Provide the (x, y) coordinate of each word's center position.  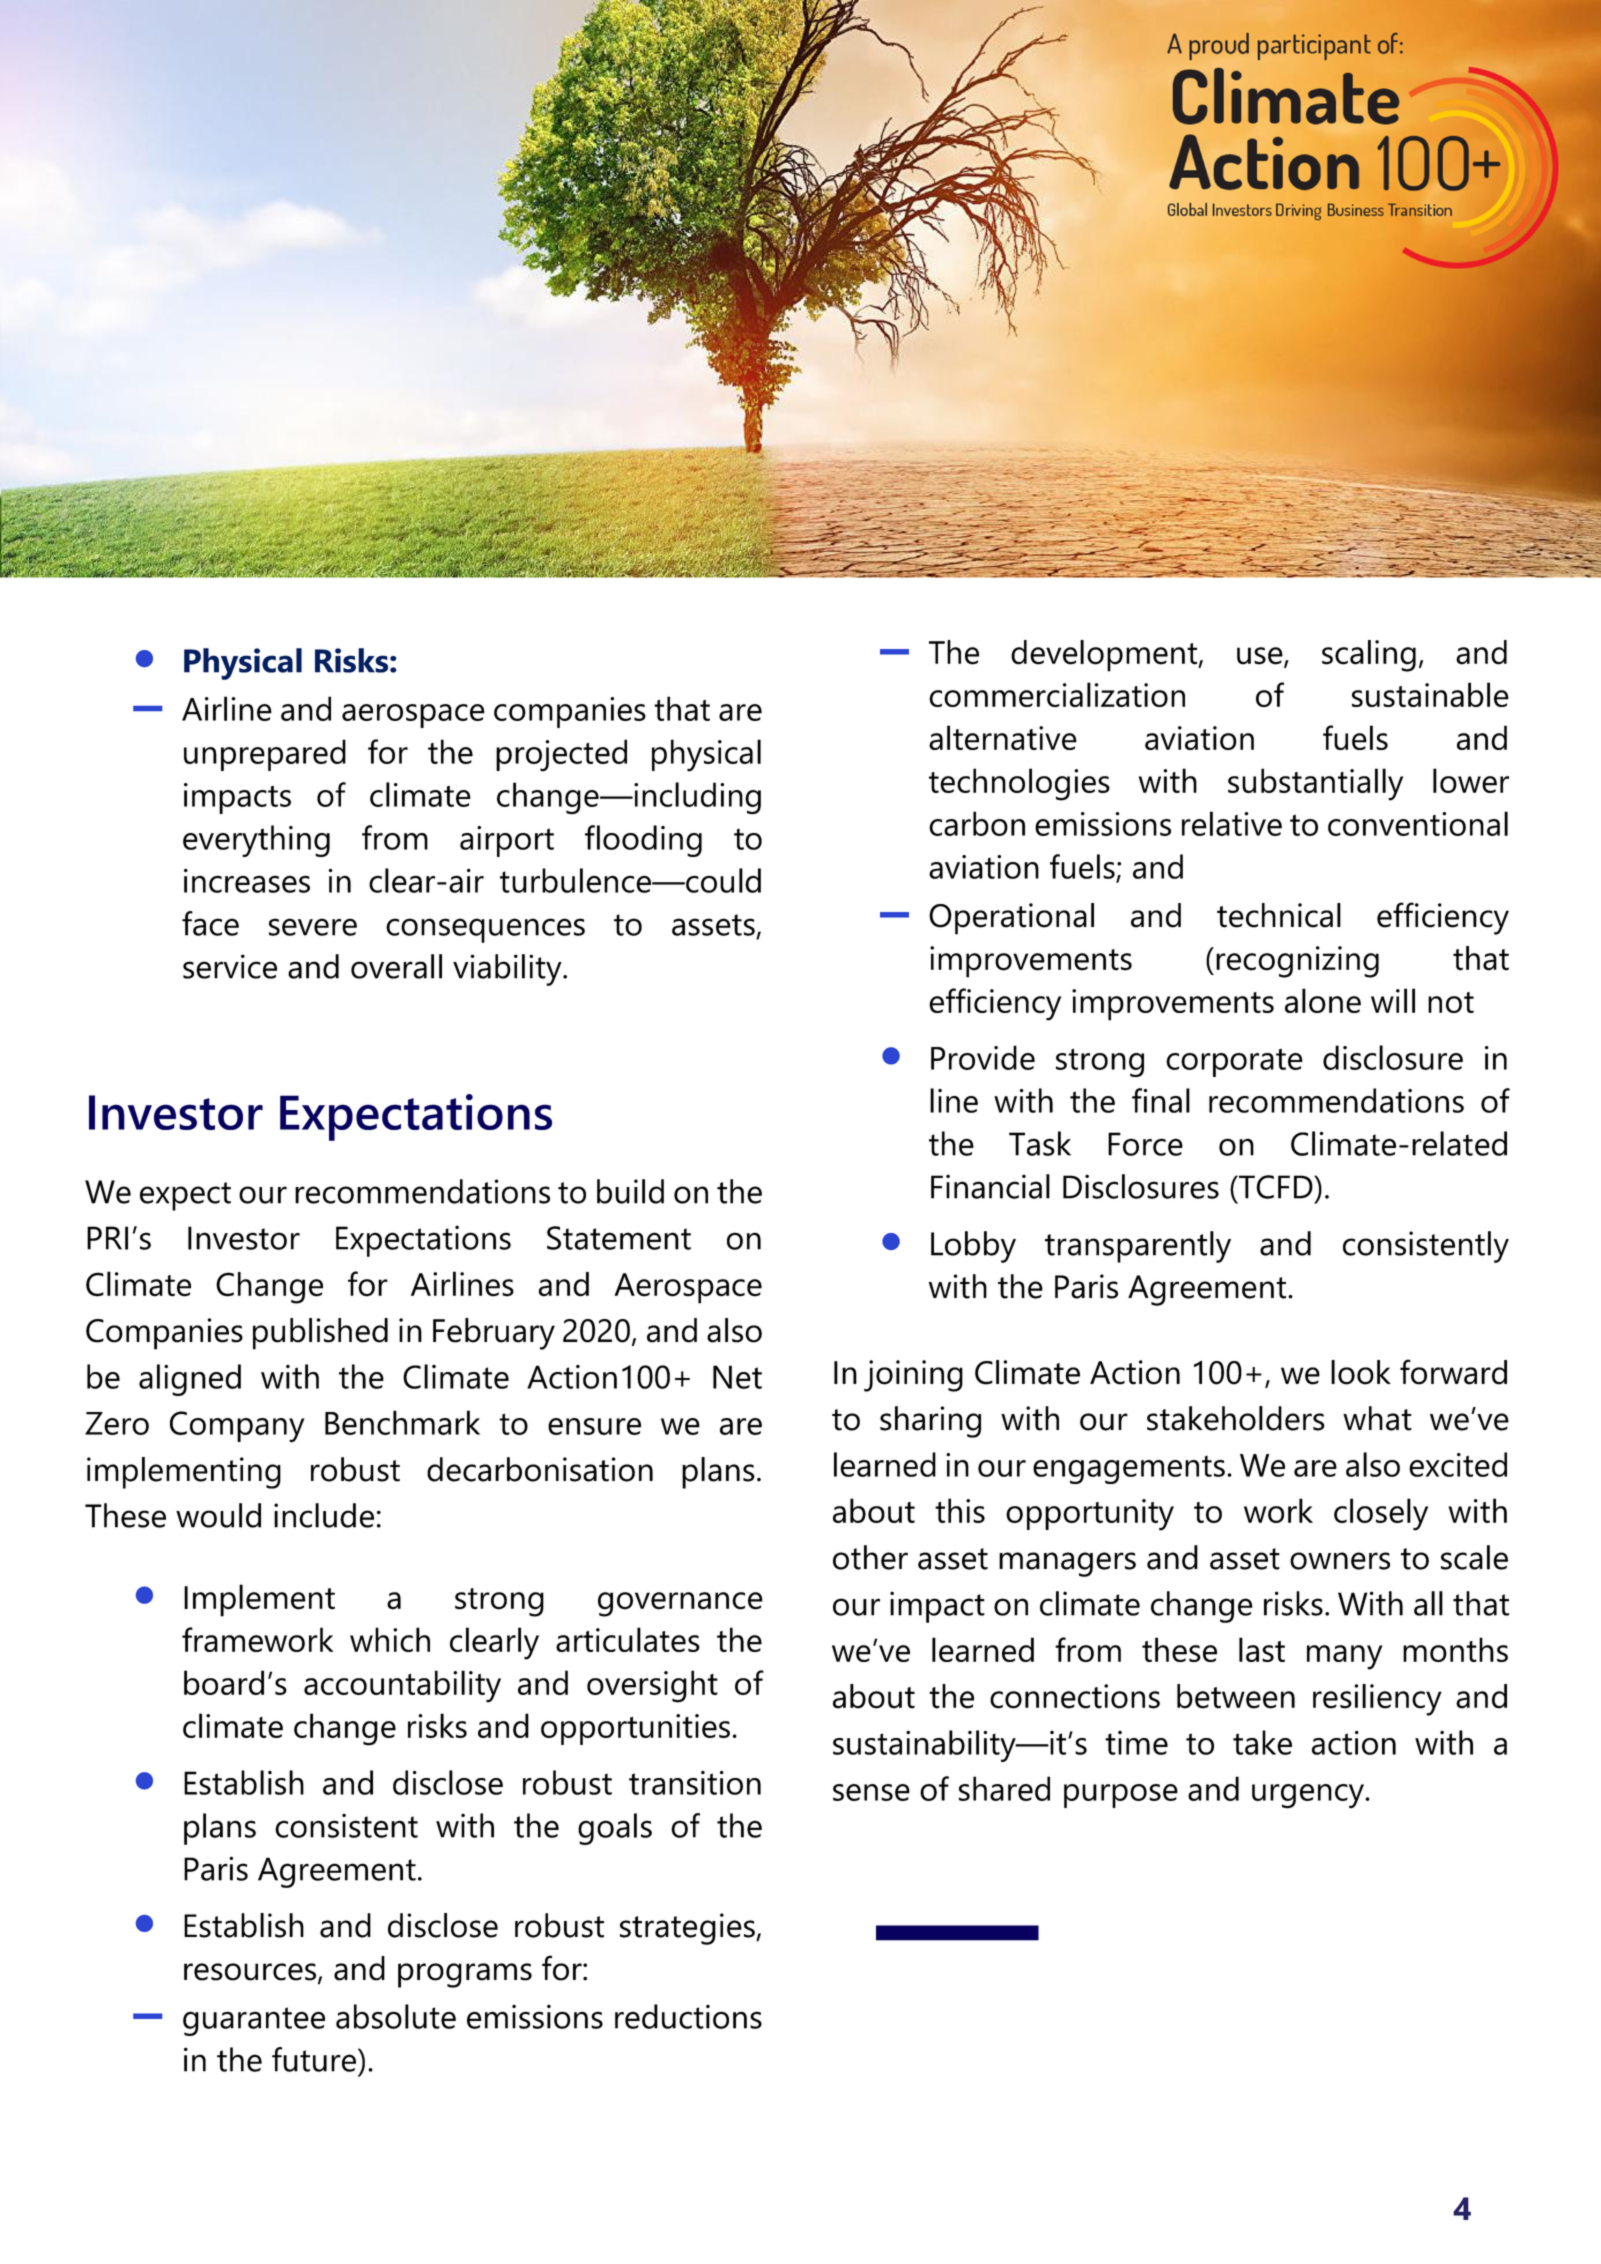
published (320, 1334)
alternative (1003, 737)
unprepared (265, 755)
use (1261, 657)
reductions (688, 2016)
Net (737, 1377)
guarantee (254, 2021)
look (1361, 1372)
